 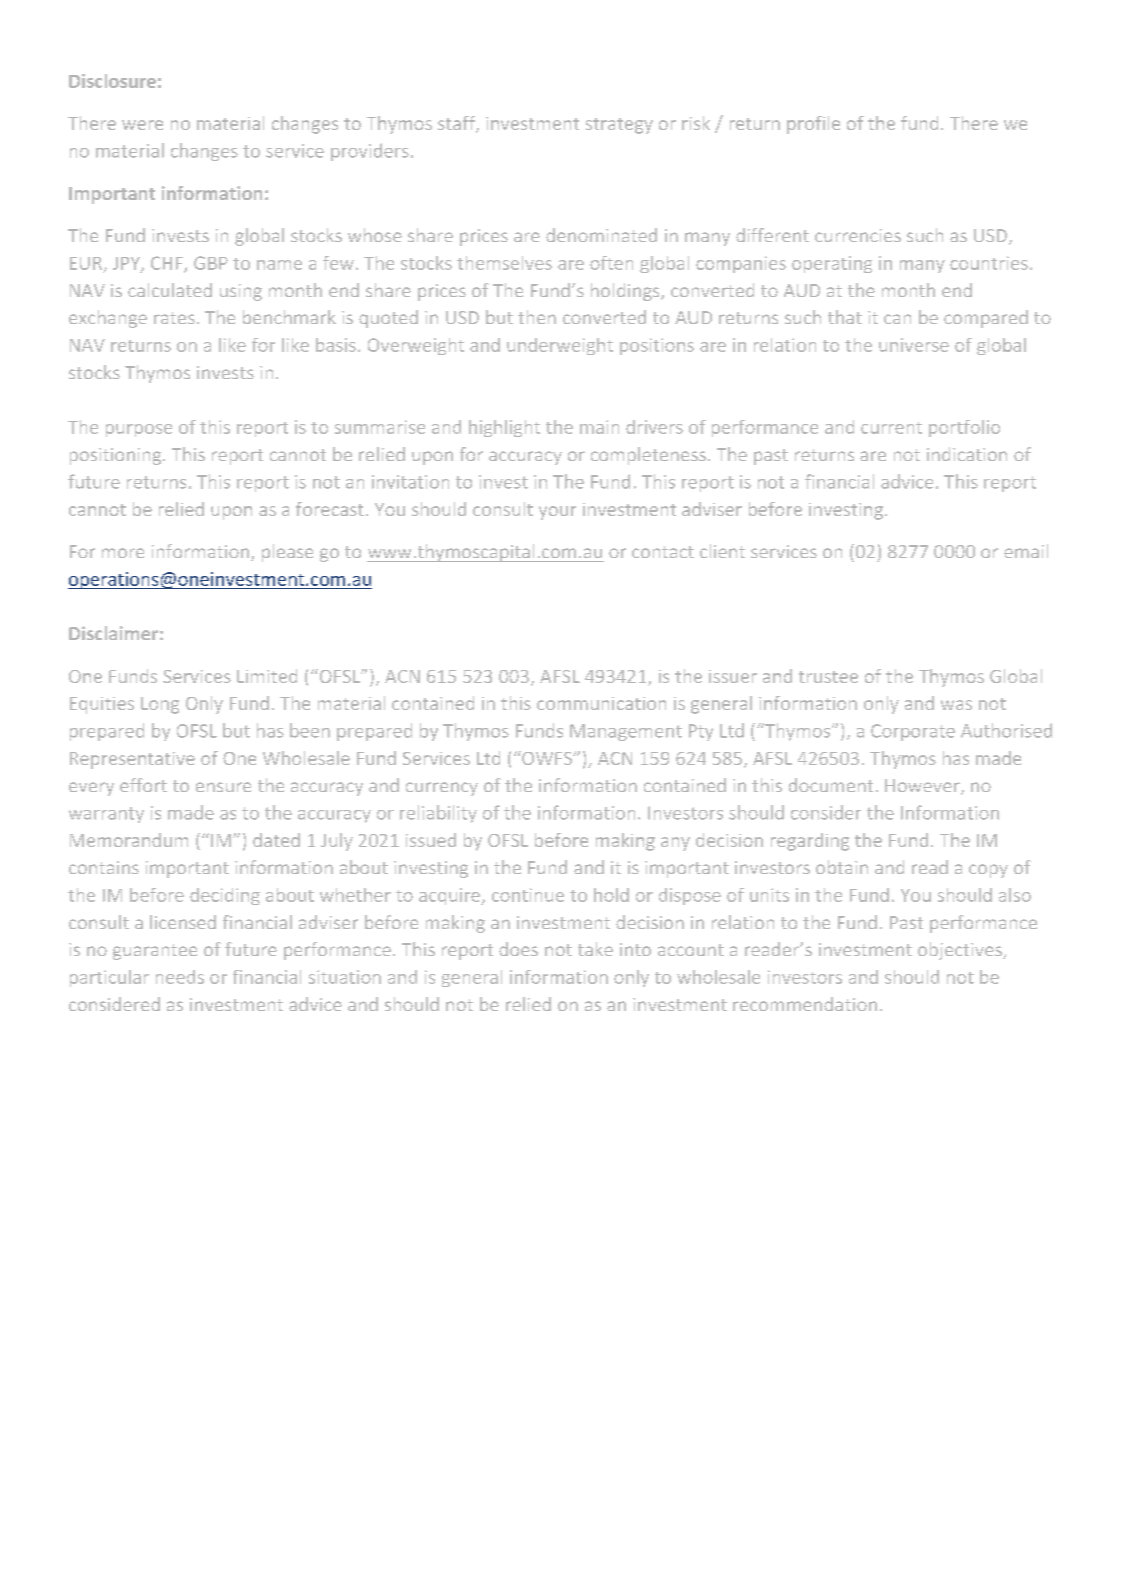 What do you see at coordinates (142, 125) in the page?
I see `were` at bounding box center [142, 125].
